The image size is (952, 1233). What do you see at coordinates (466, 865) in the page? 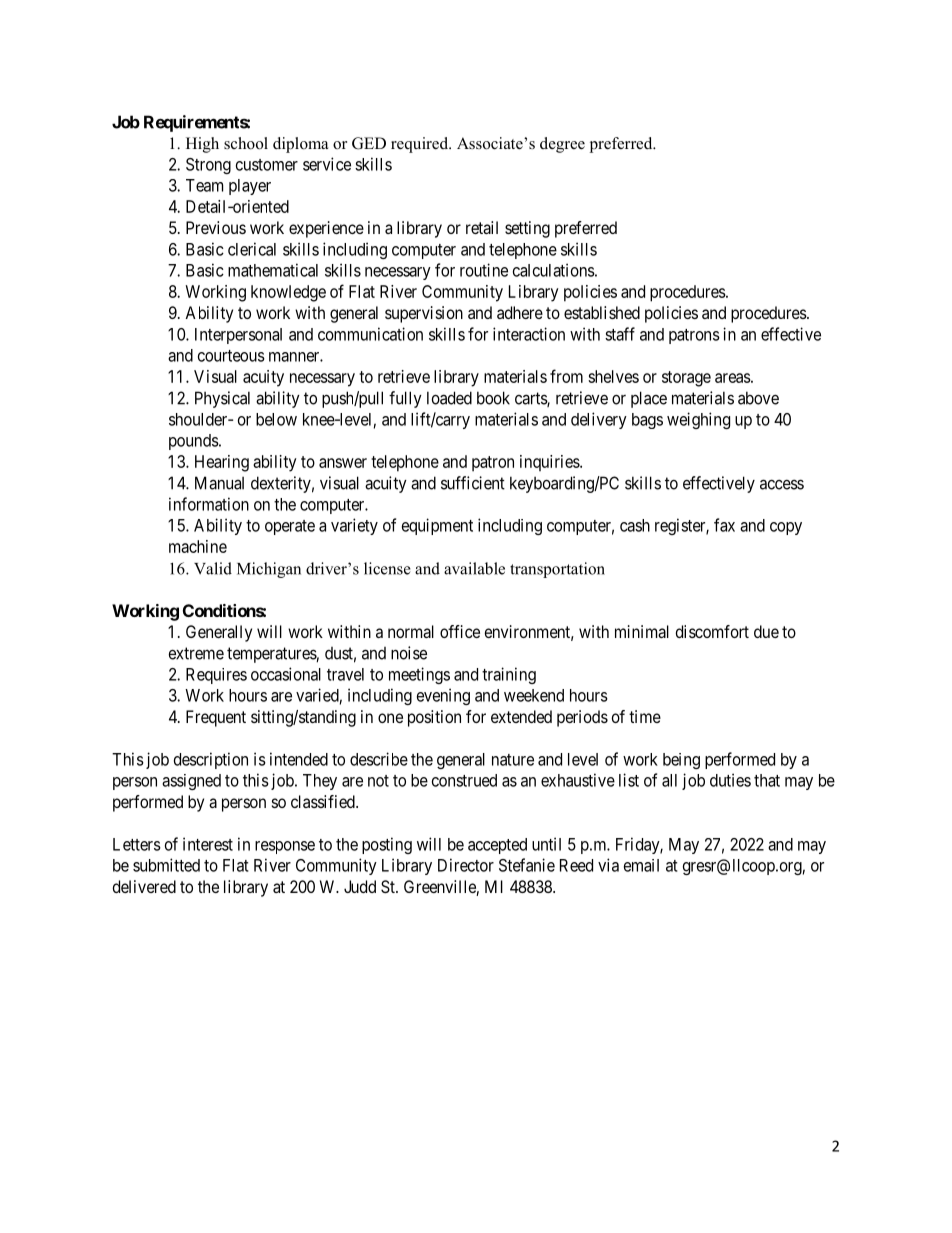
I see `Director` at bounding box center [466, 865].
